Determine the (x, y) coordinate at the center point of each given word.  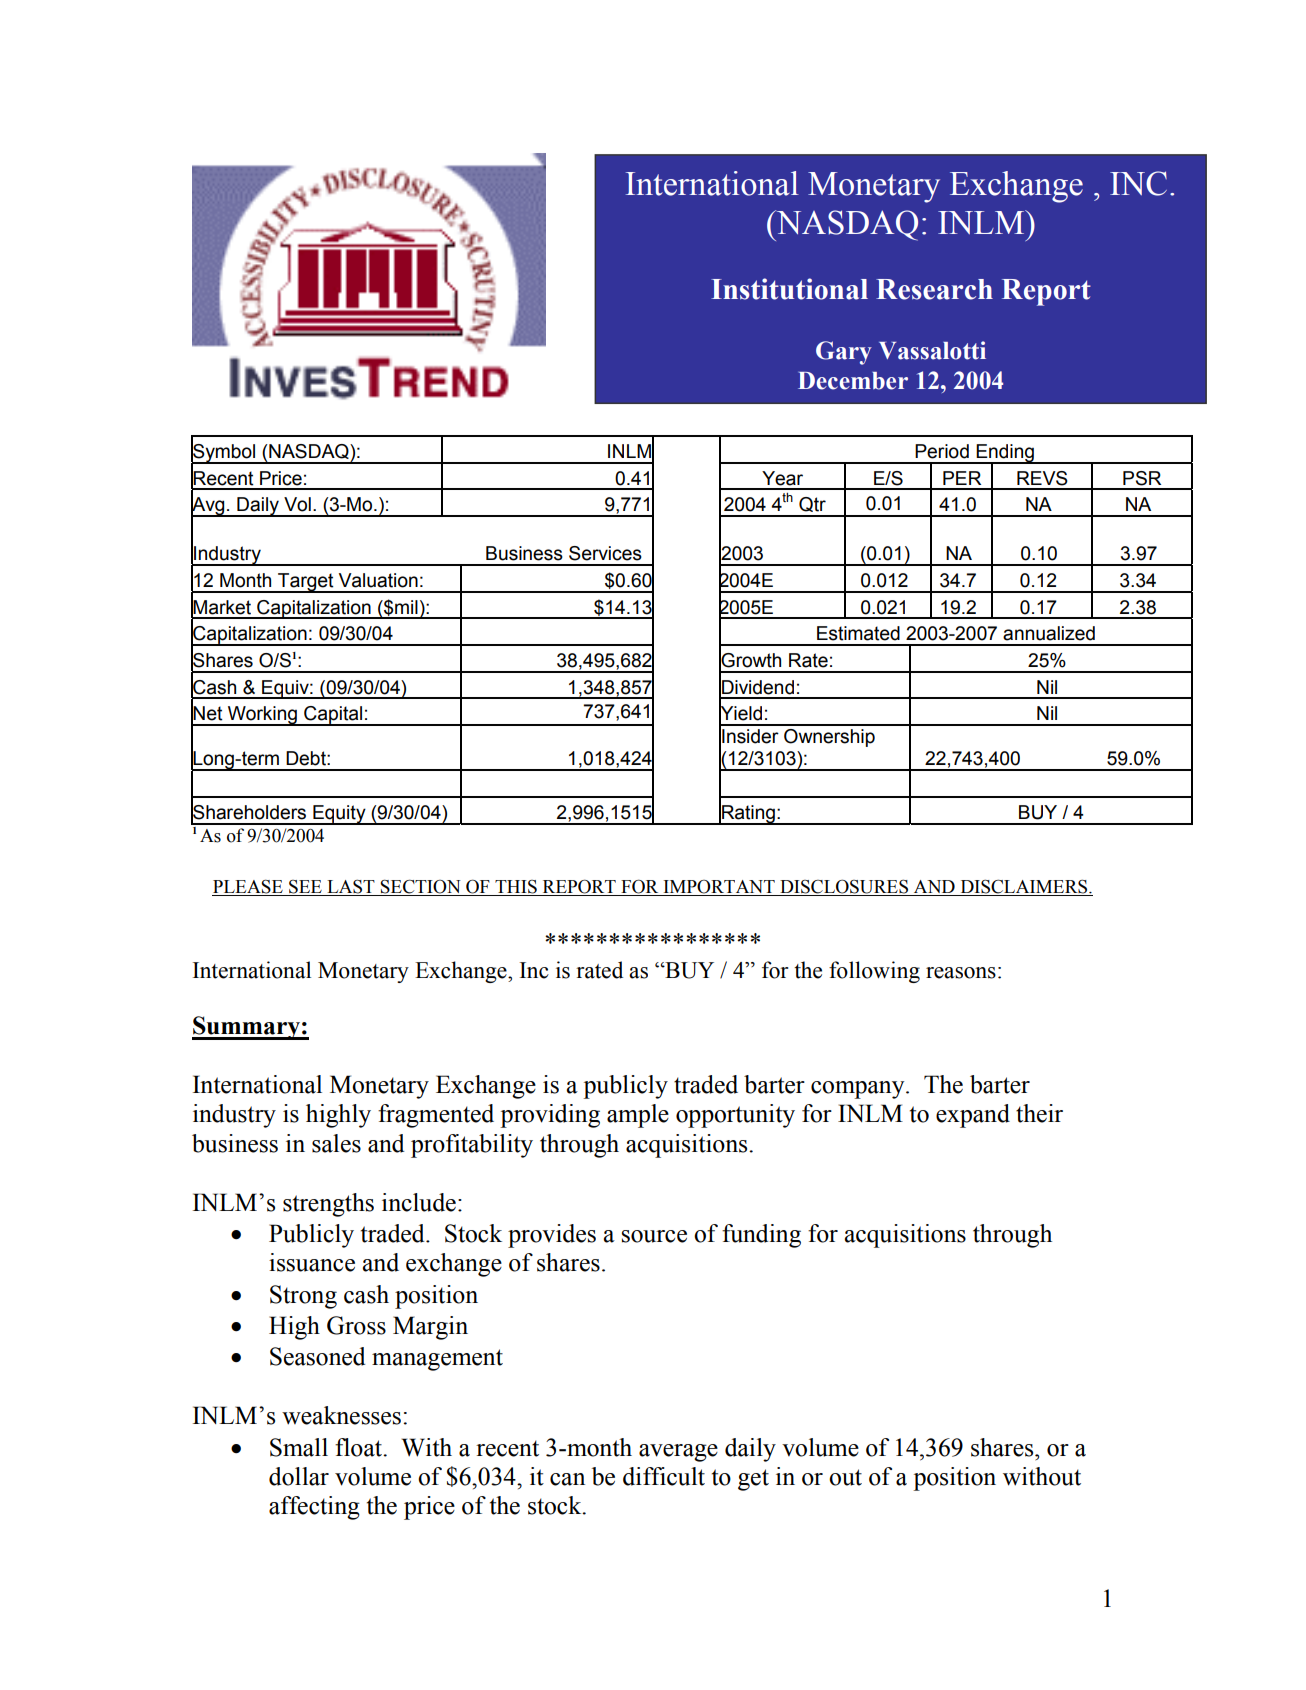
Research (934, 289)
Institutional (789, 289)
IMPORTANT (719, 888)
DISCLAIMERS (1024, 887)
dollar (299, 1476)
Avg (209, 506)
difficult (664, 1476)
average (678, 1453)
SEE (305, 888)
